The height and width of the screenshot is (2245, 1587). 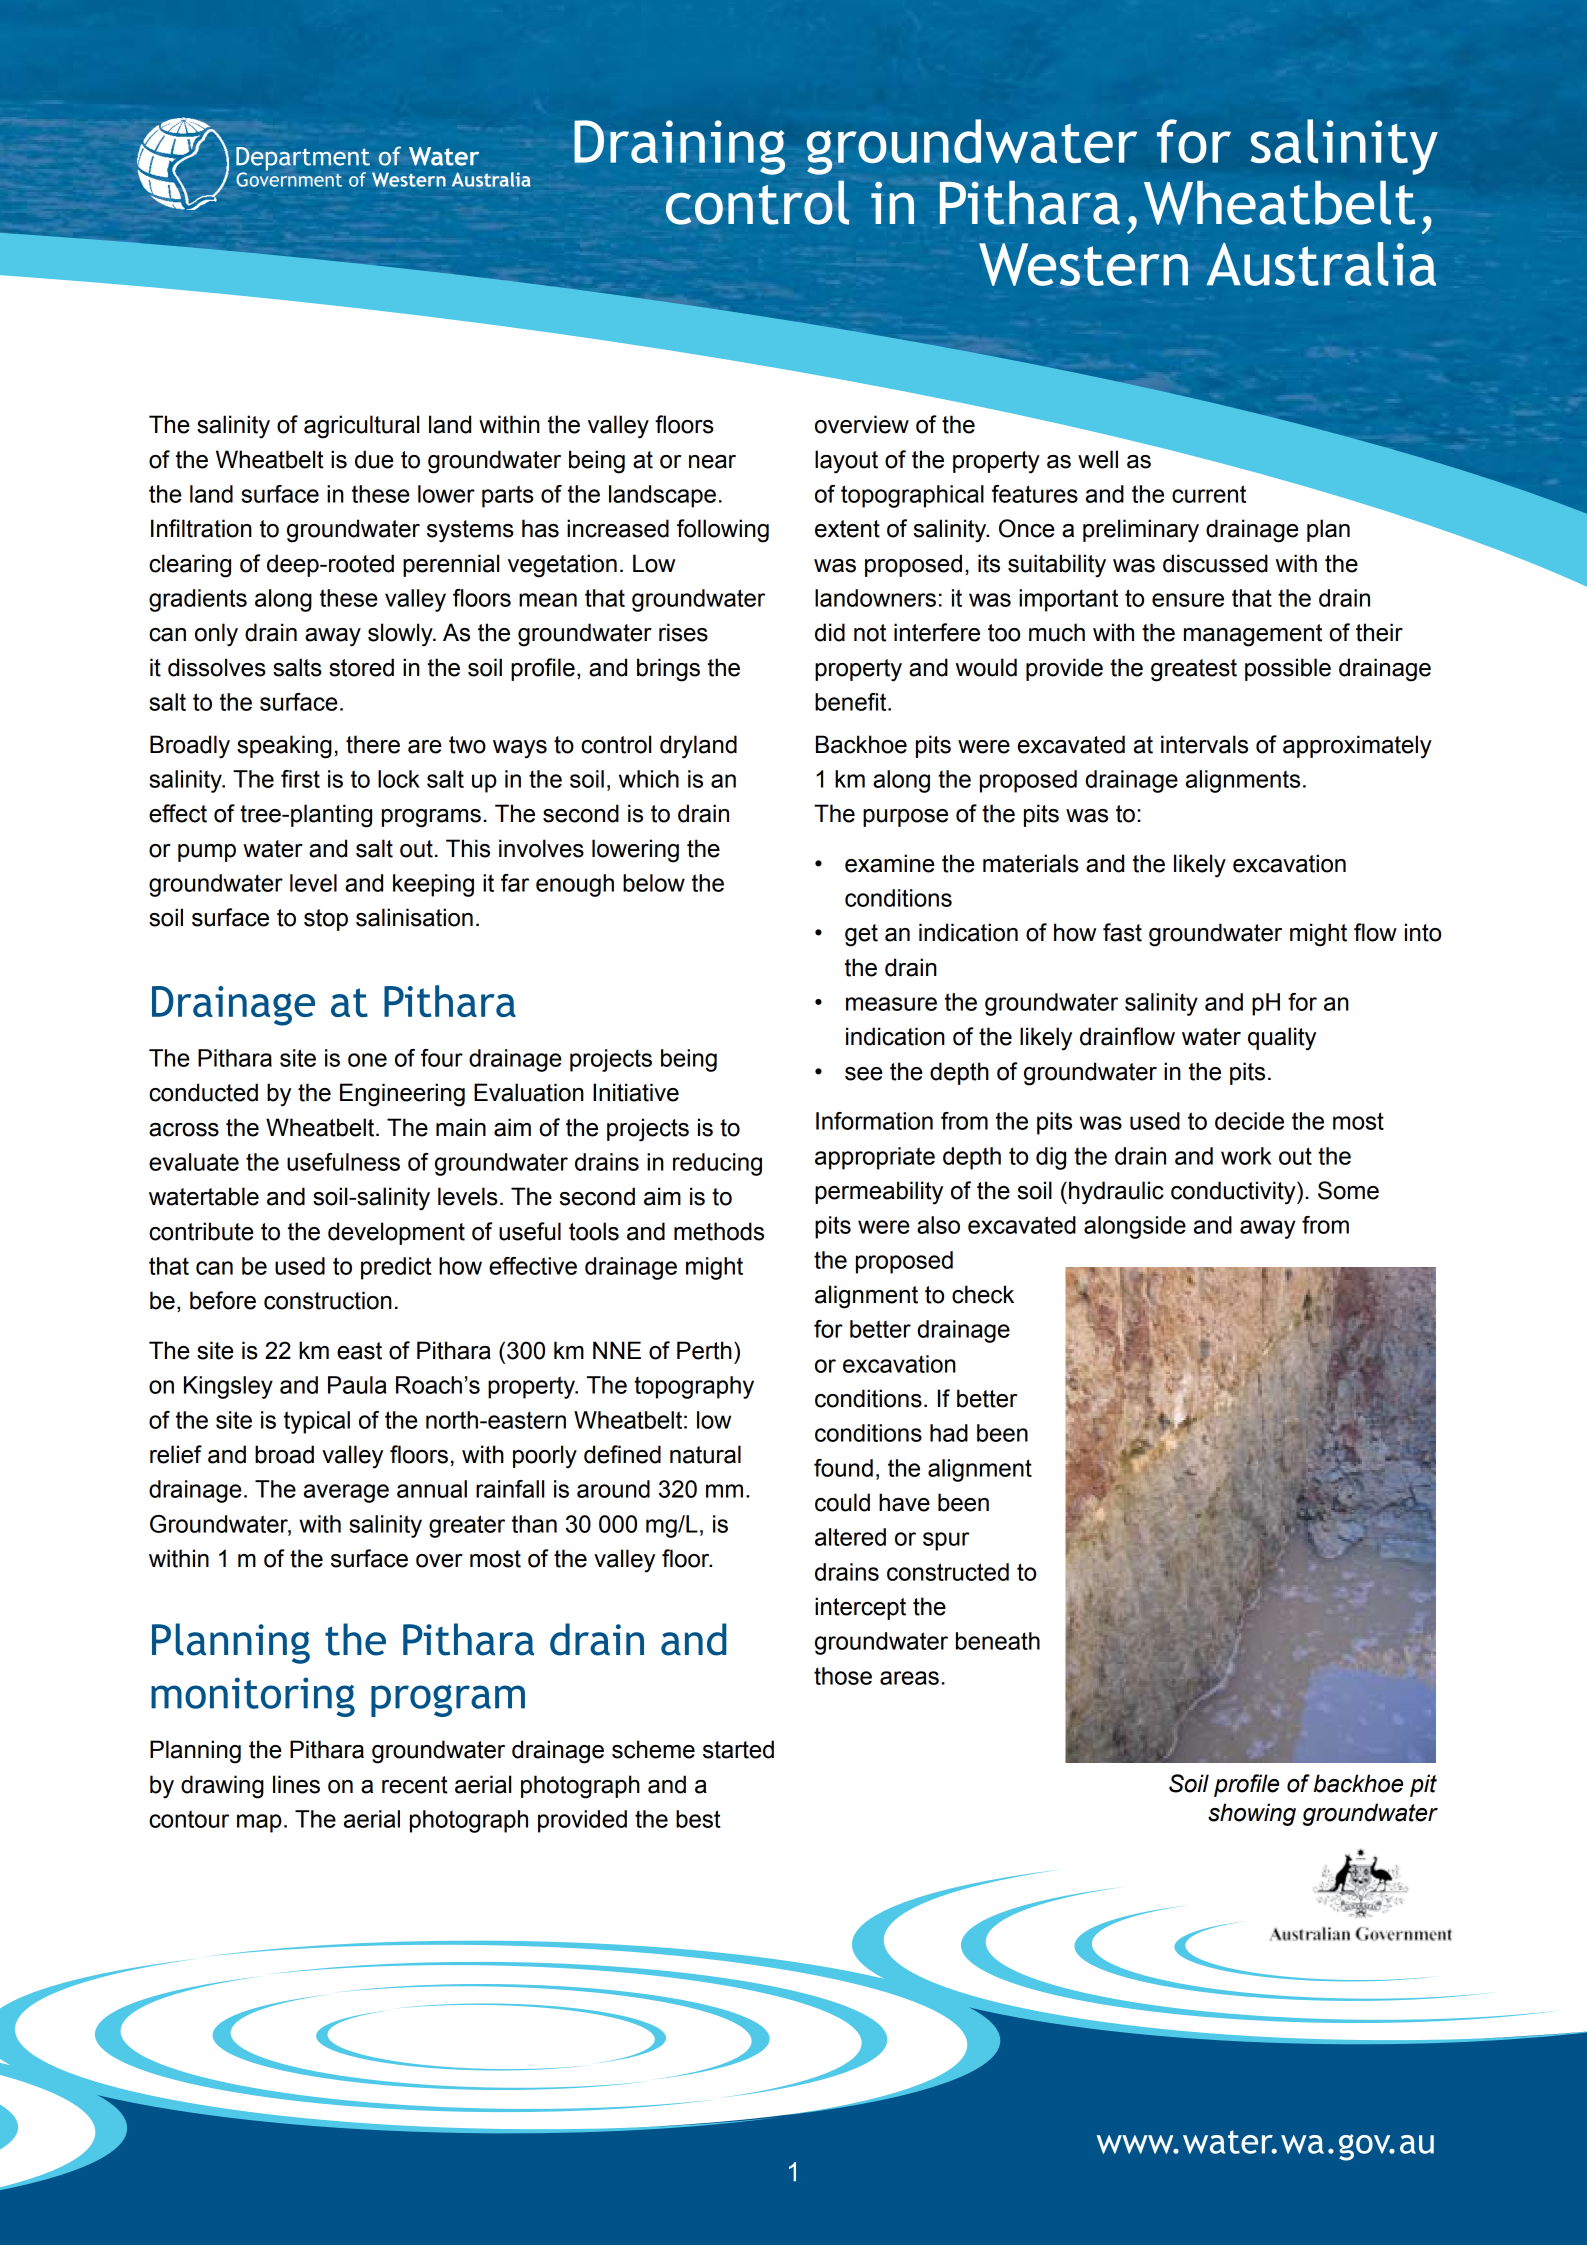 I want to click on showing, so click(x=1252, y=1814).
